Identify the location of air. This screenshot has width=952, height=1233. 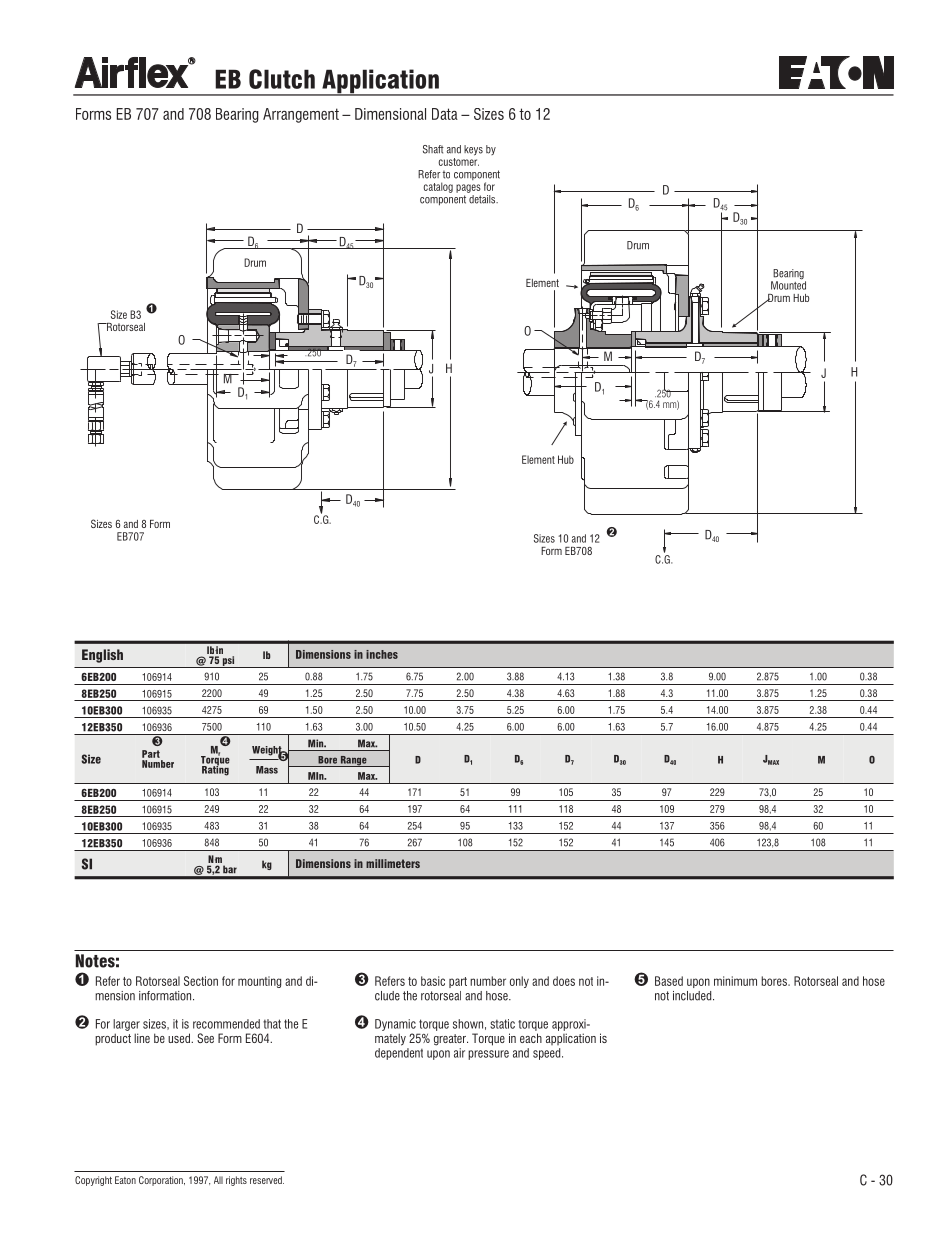
(459, 1053).
